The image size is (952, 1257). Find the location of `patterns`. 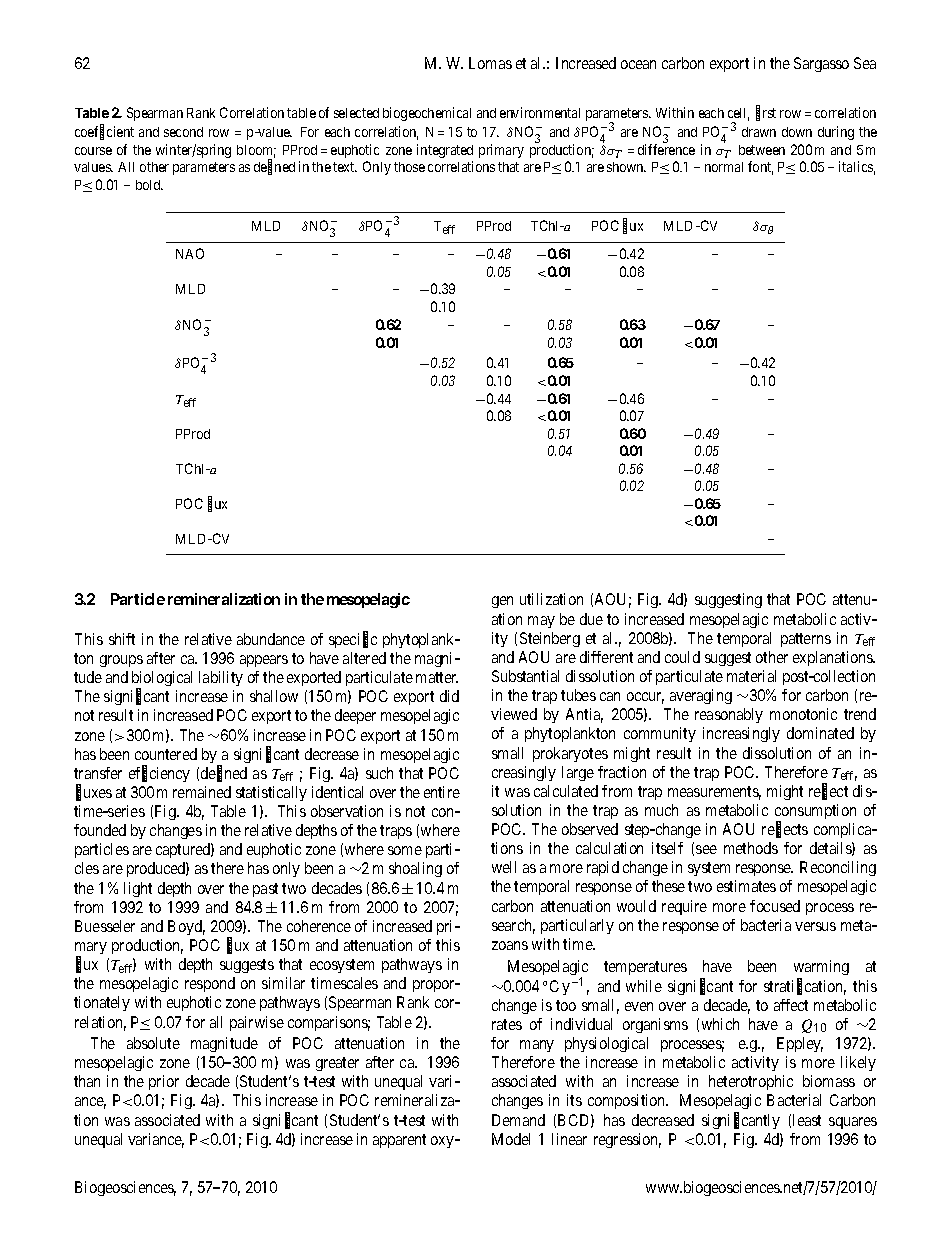

patterns is located at coordinates (806, 640).
